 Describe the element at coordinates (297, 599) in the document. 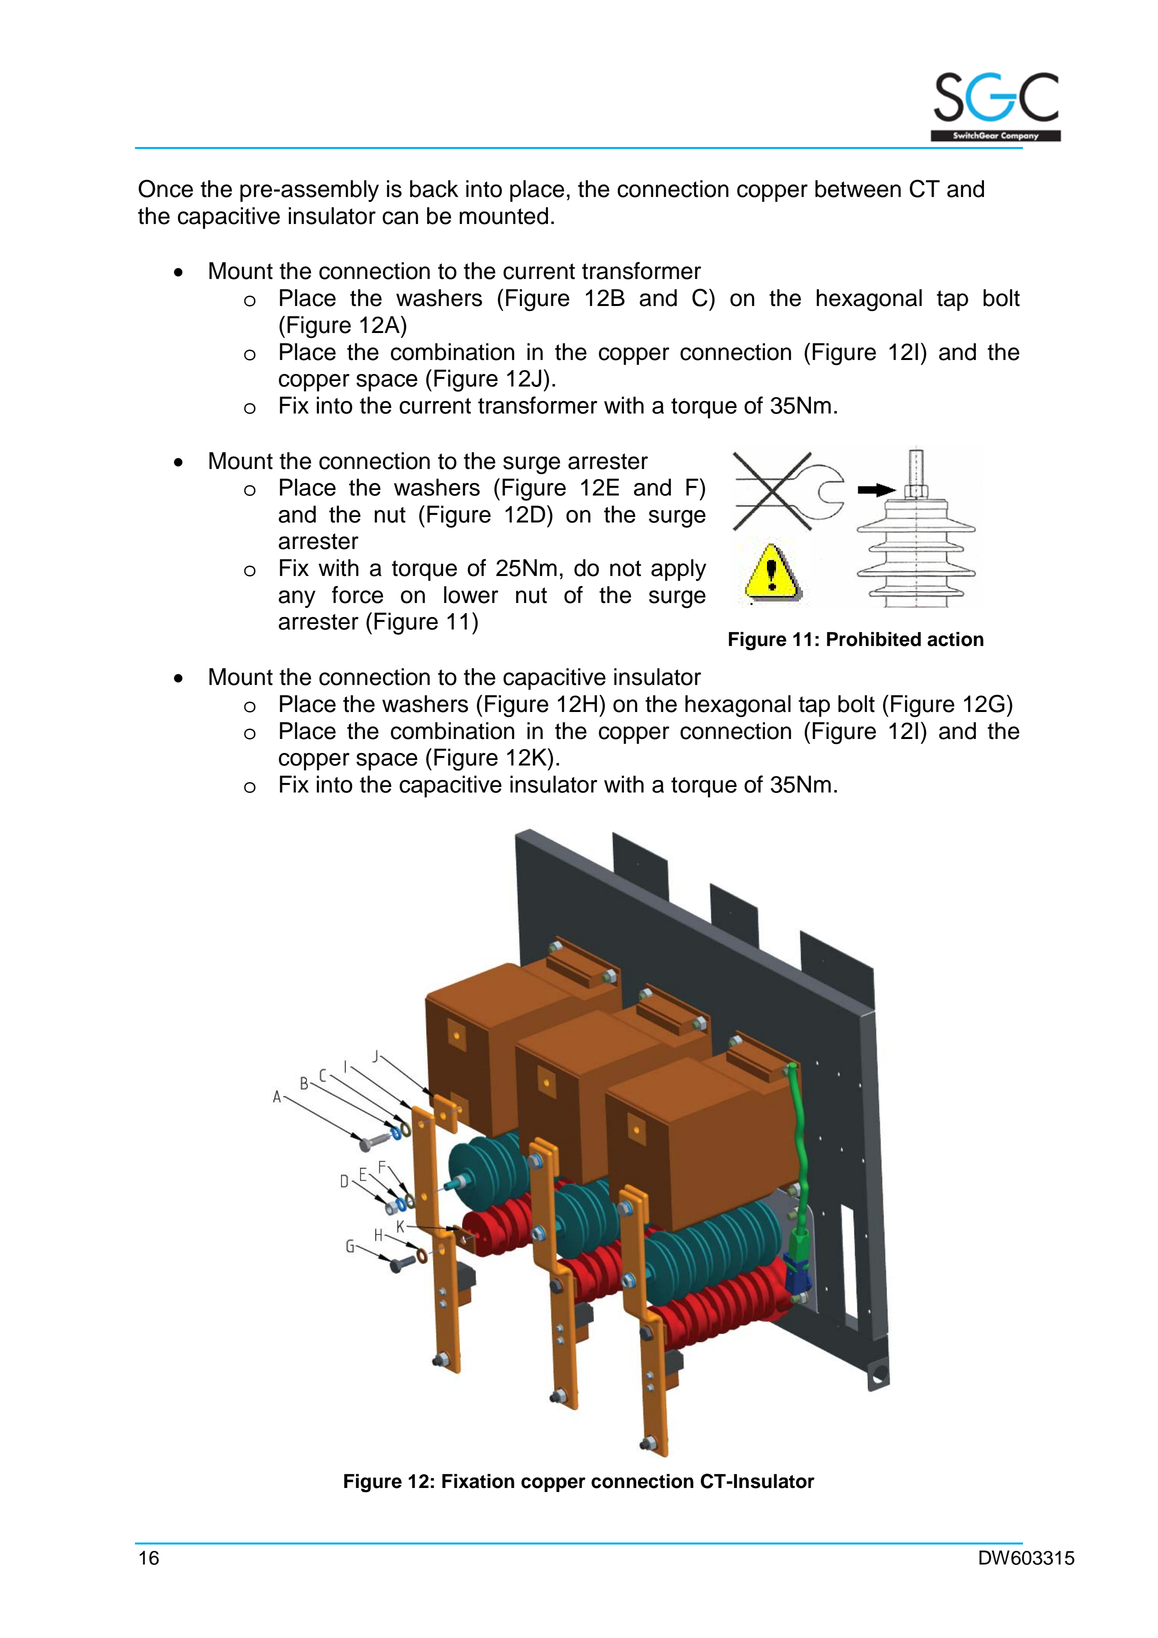

I see `any` at that location.
